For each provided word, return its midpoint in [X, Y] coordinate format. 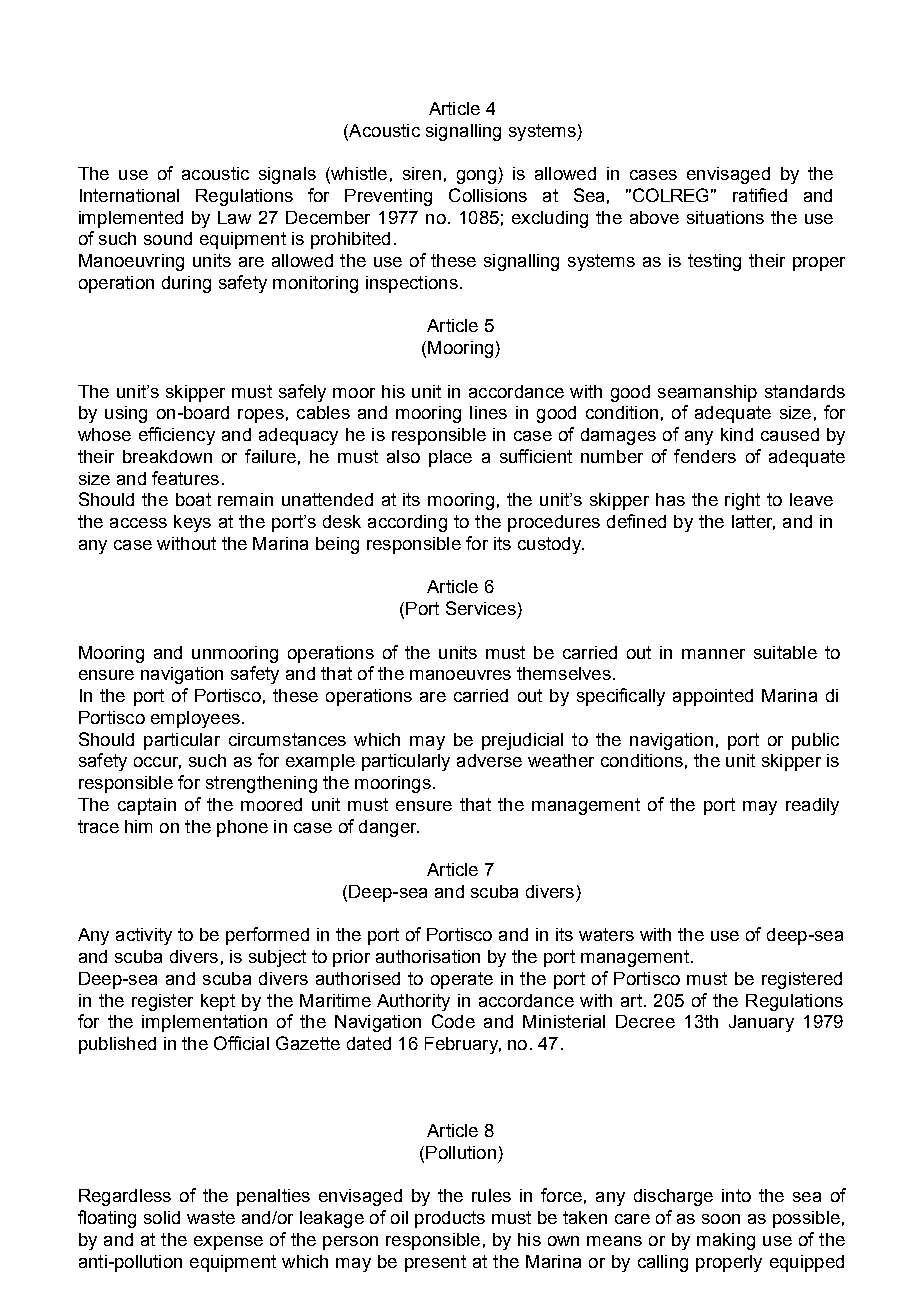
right [742, 501]
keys [192, 523]
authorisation [428, 956]
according [407, 523]
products [450, 1219]
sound [168, 238]
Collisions [488, 195]
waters [606, 934]
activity [144, 936]
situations [725, 217]
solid [162, 1217]
